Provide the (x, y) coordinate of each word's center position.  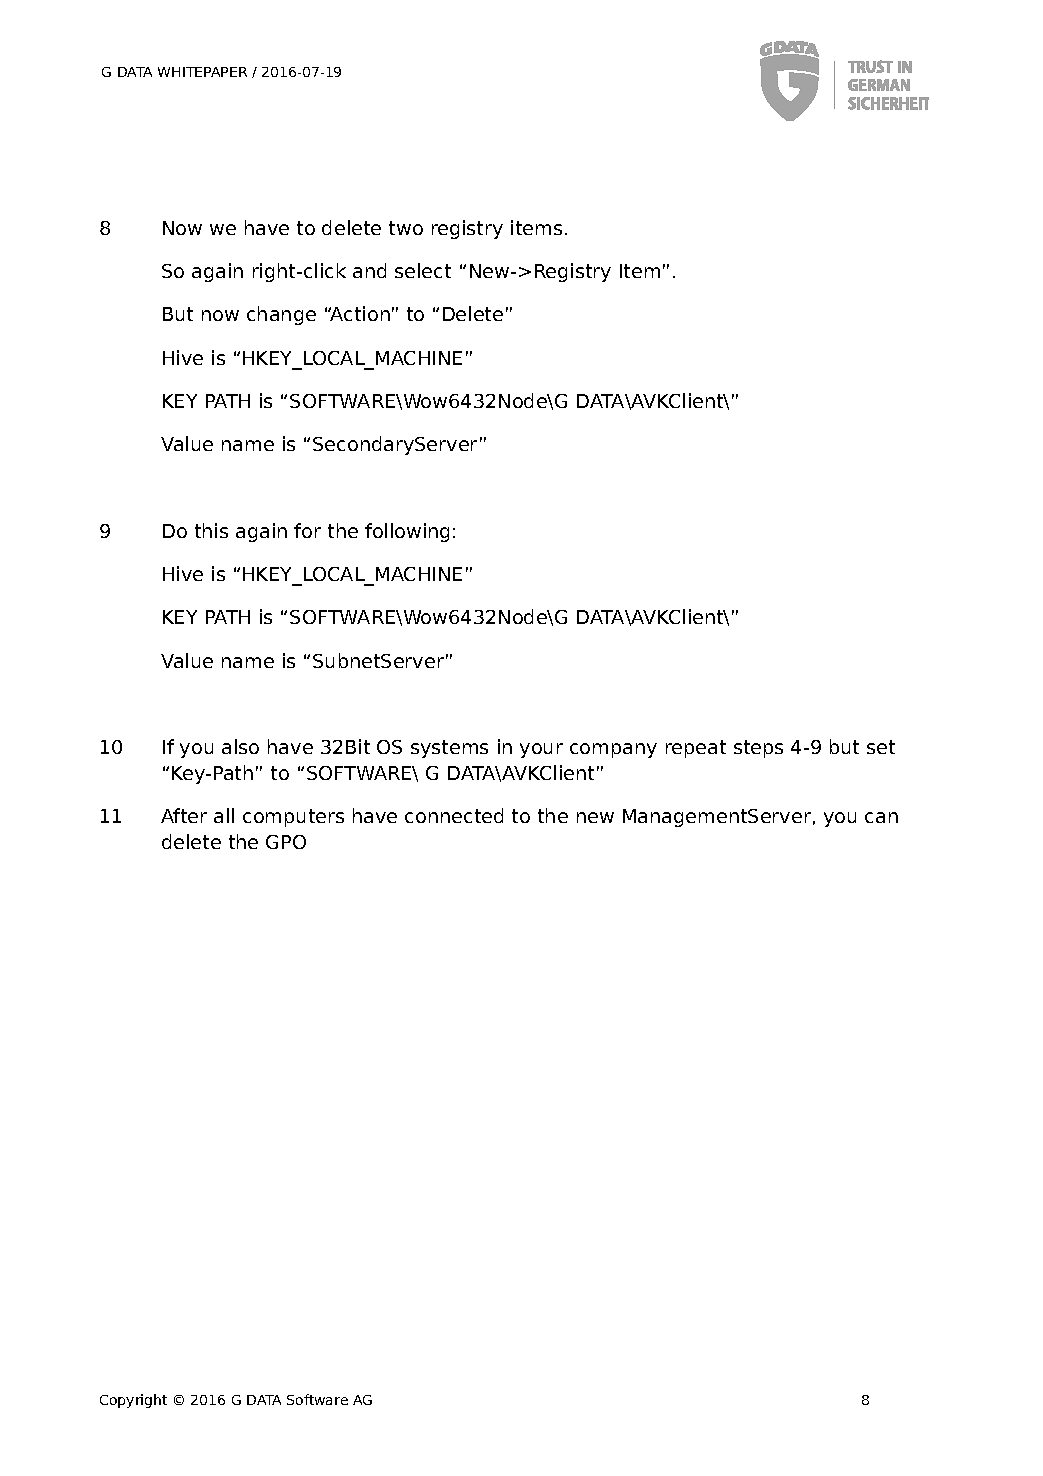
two (406, 228)
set (881, 747)
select (423, 270)
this (211, 530)
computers (293, 818)
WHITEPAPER (202, 72)
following (407, 532)
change (281, 315)
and (369, 270)
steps (758, 749)
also (240, 746)
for (307, 530)
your (541, 750)
